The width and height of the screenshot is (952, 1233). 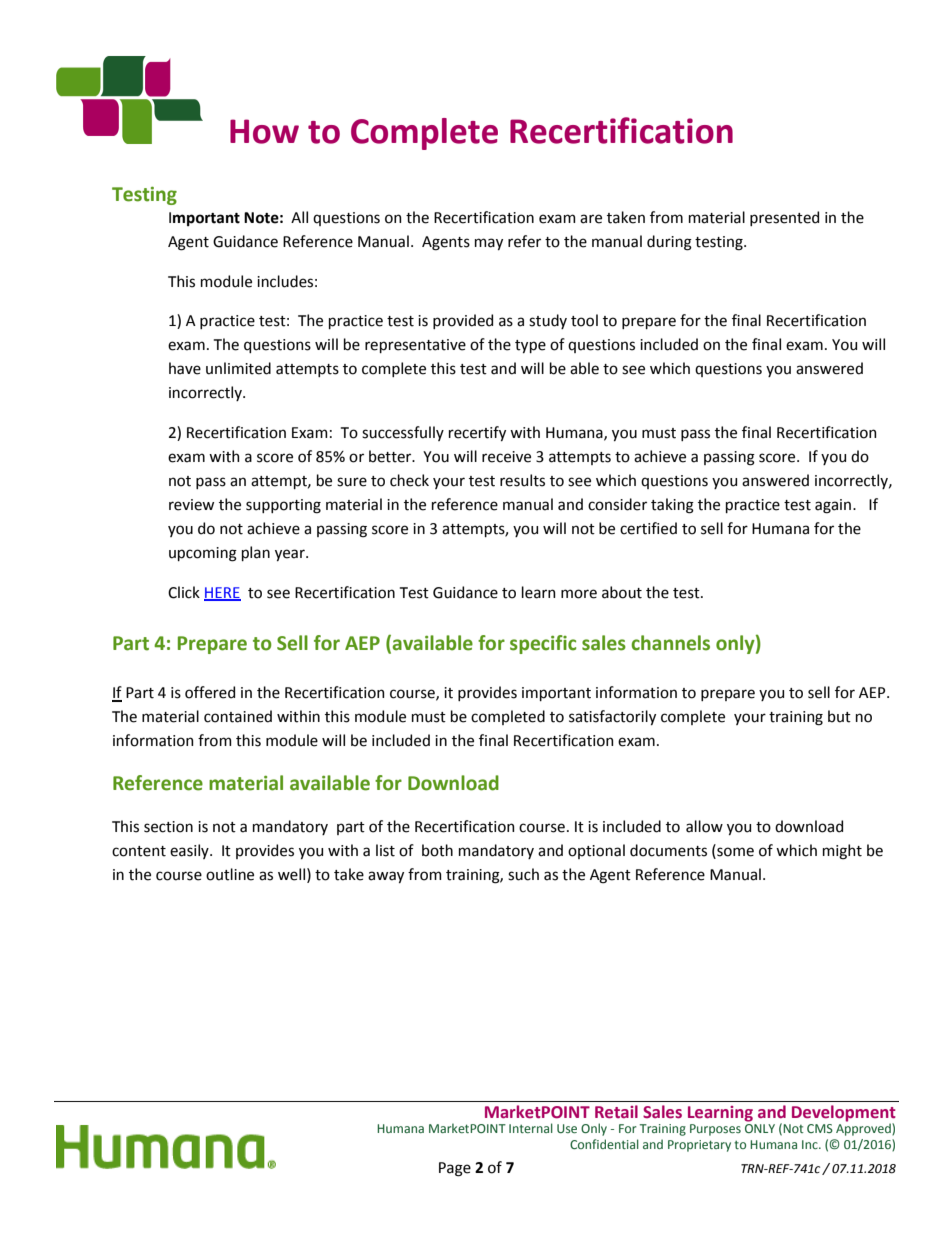 What do you see at coordinates (522, 480) in the screenshot?
I see `results` at bounding box center [522, 480].
